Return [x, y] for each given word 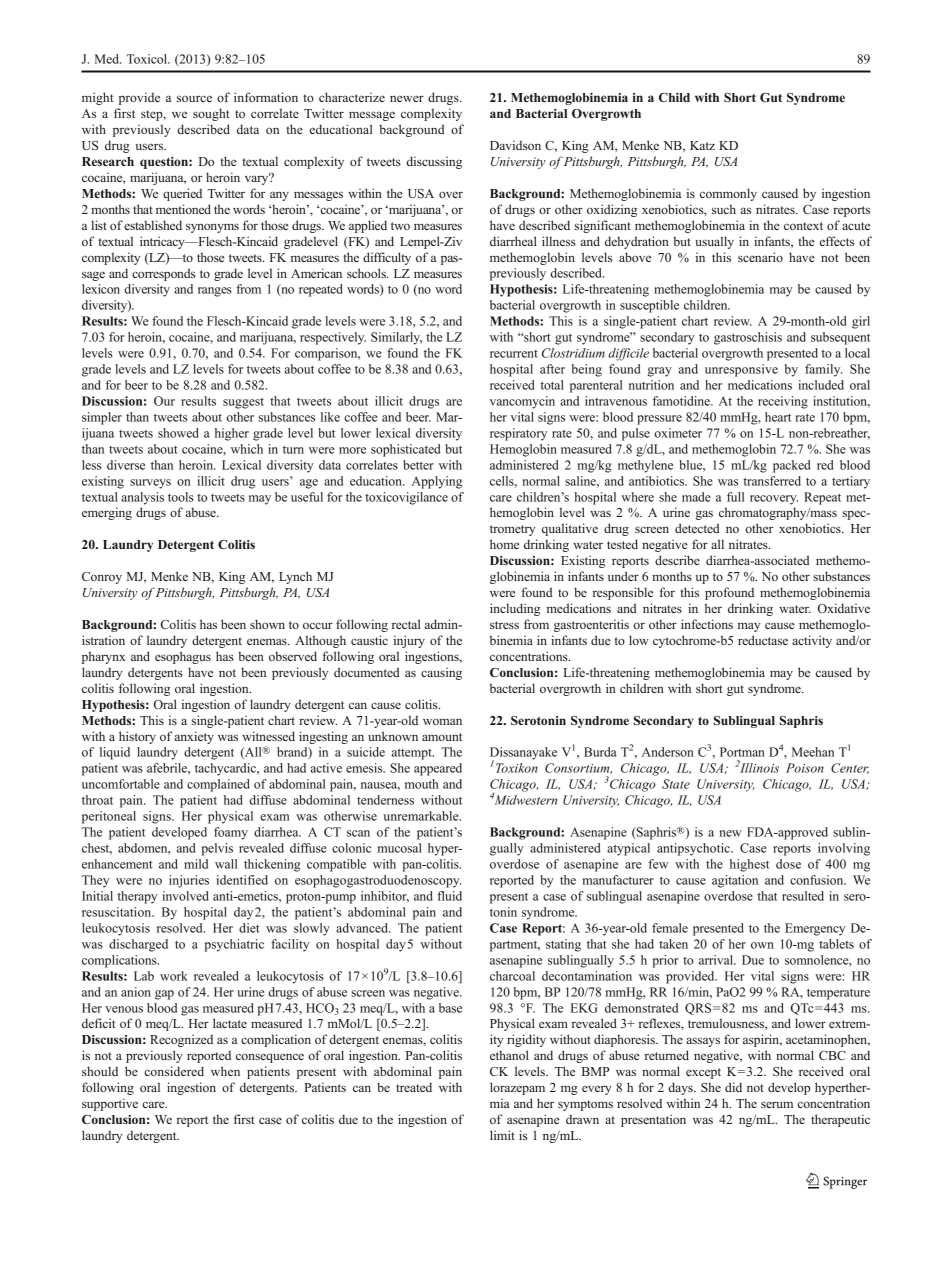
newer [407, 98]
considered [174, 1071]
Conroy [102, 578]
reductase [763, 640]
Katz [702, 145]
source [194, 98]
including [515, 609]
